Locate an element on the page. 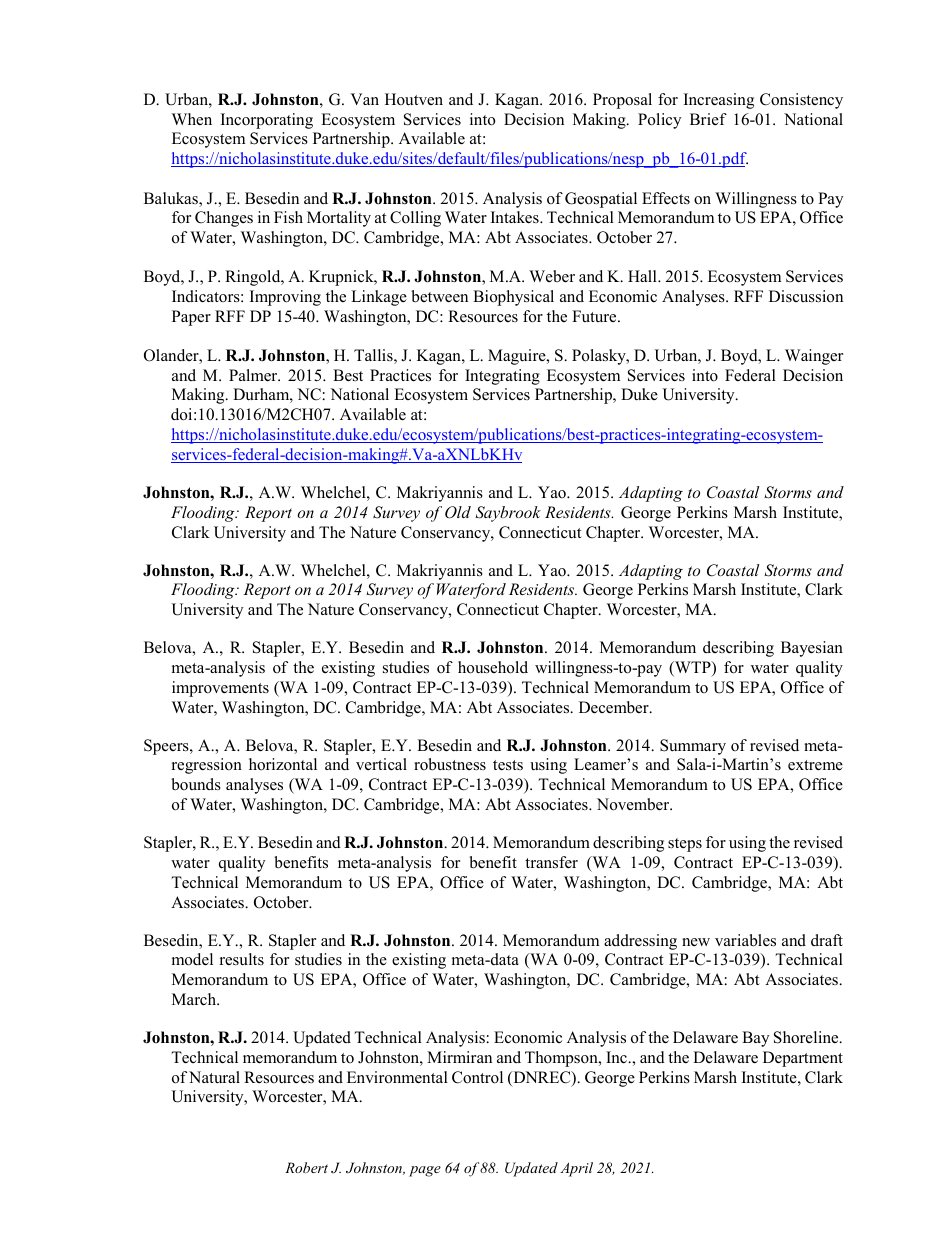  bounds is located at coordinates (196, 784).
